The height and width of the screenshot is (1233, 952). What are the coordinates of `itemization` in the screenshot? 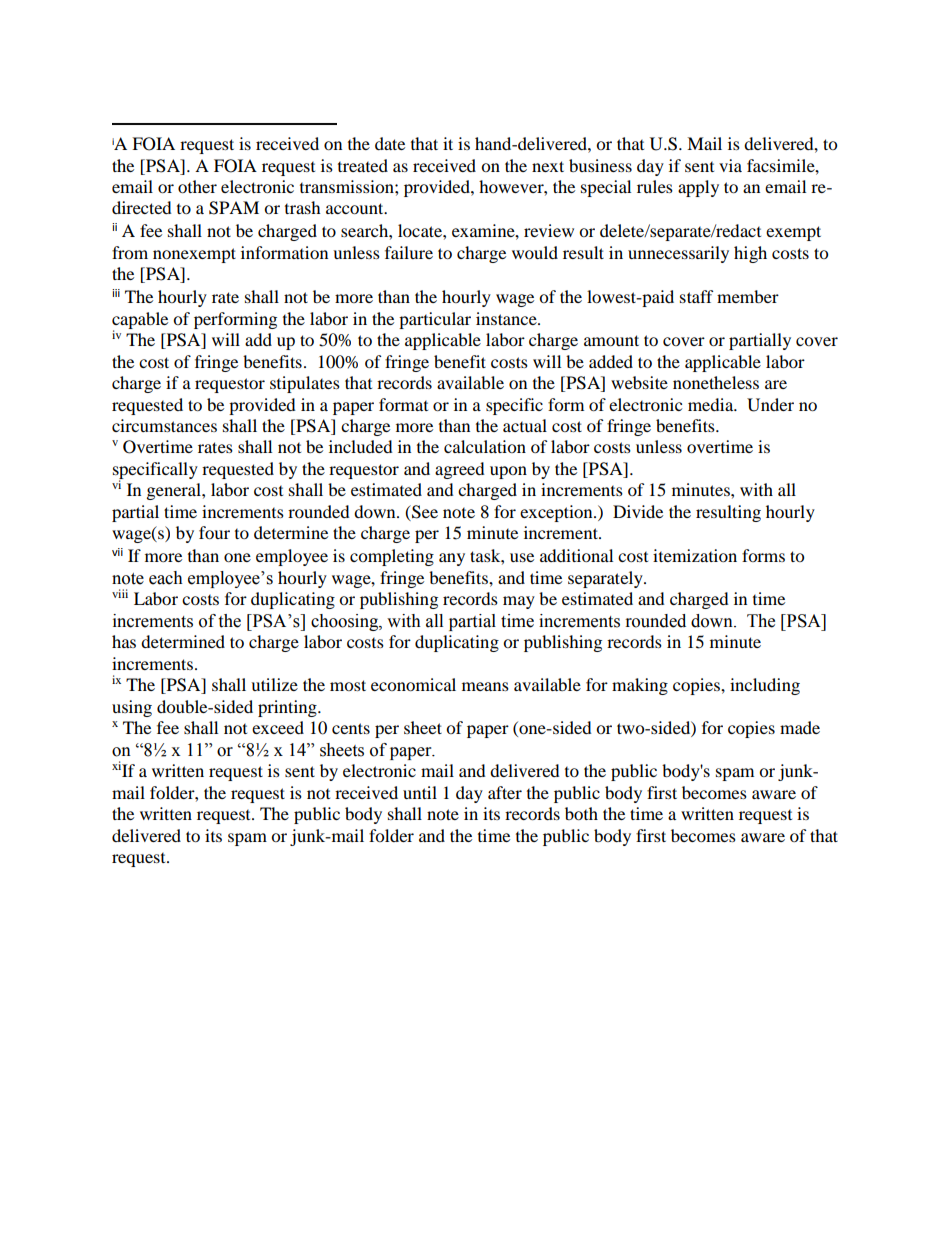 It's located at (695, 555).
